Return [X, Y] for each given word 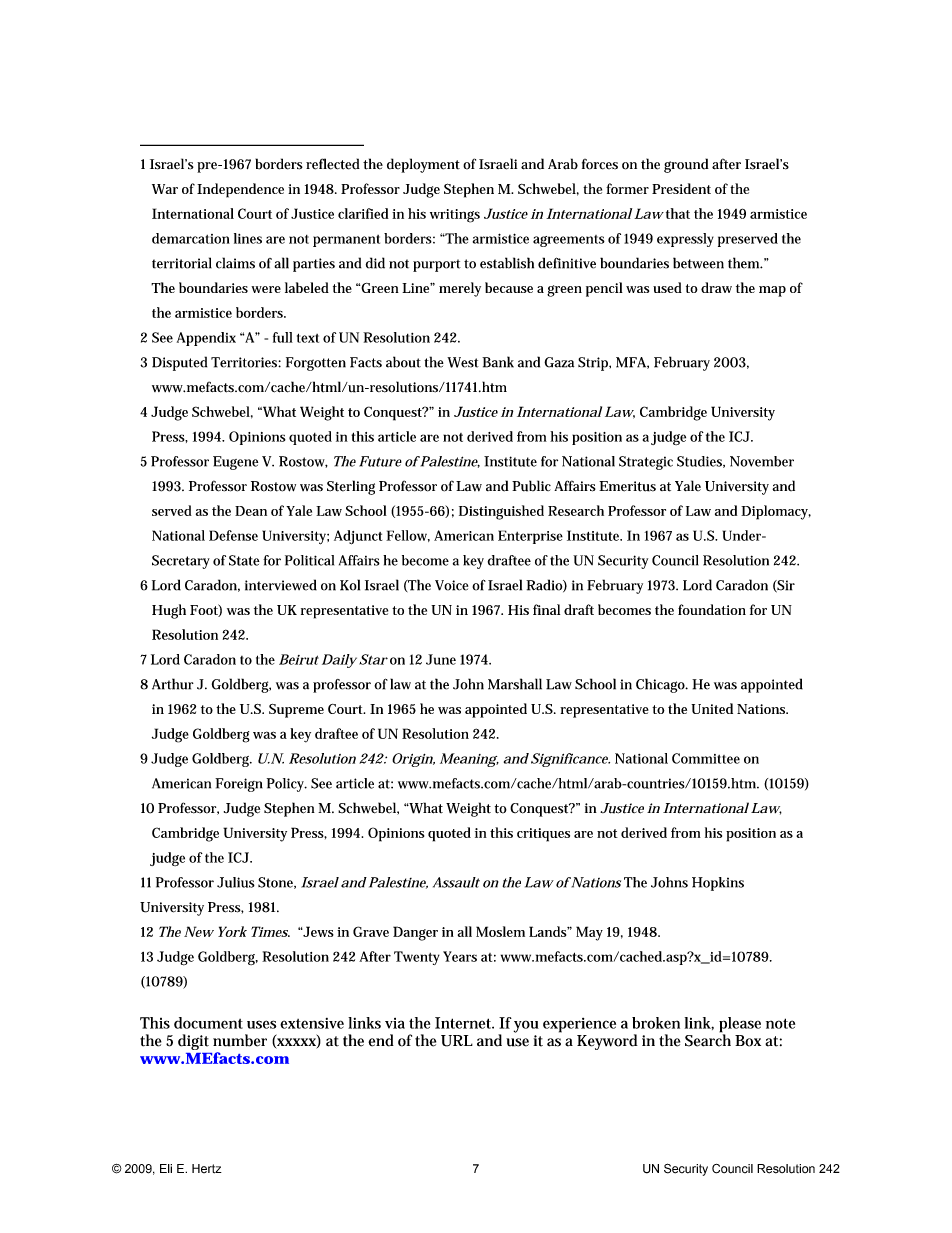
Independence [240, 190]
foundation [712, 609]
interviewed [281, 585]
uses [261, 1024]
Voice [451, 585]
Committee [706, 758]
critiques [543, 835]
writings [455, 216]
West [463, 362]
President [681, 188]
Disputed [179, 363]
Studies [701, 462]
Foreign [239, 785]
